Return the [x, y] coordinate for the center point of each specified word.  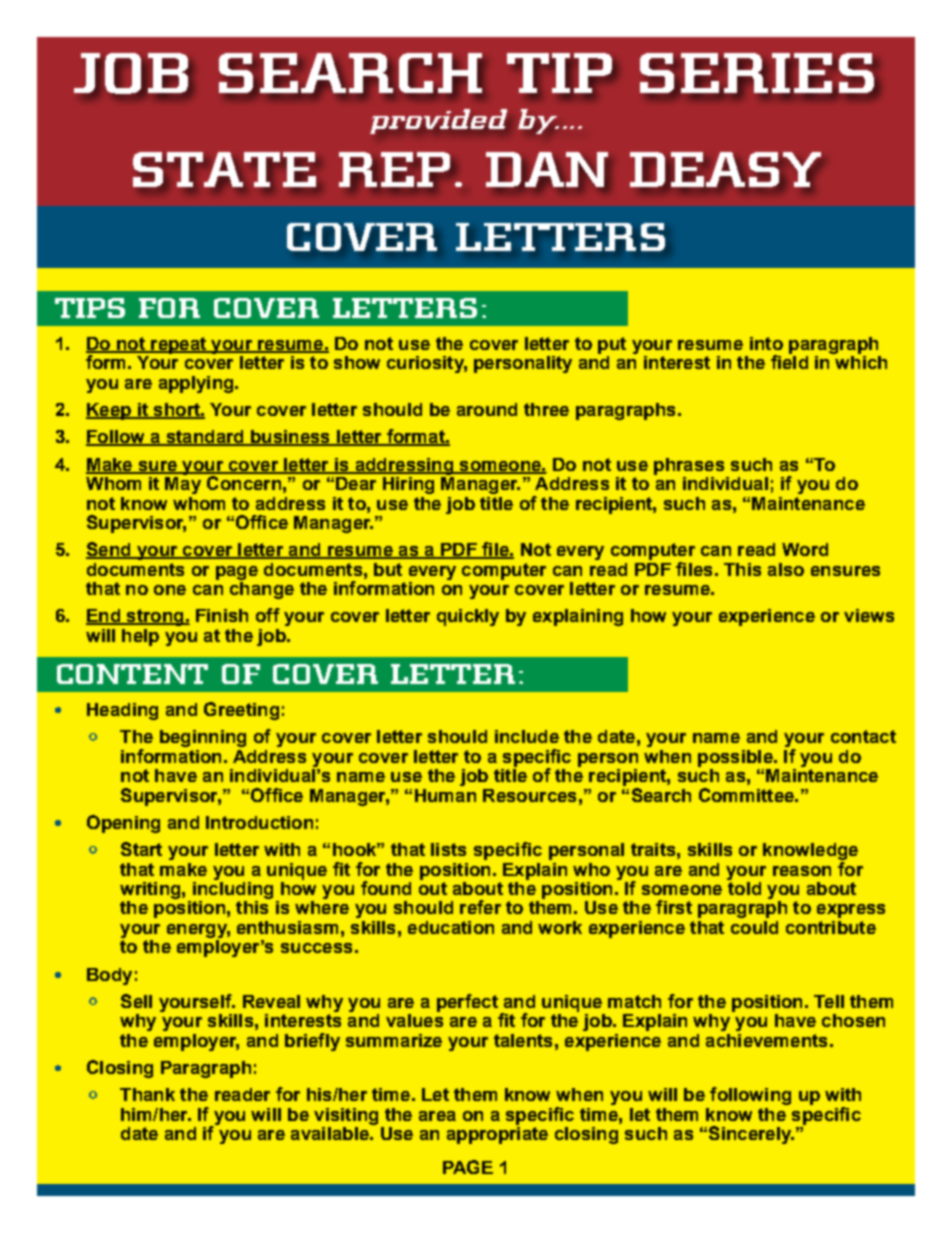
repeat [179, 345]
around [487, 409]
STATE [224, 169]
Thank [147, 1094]
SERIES [757, 73]
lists [448, 849]
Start [141, 849]
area [437, 1116]
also [786, 569]
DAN [547, 169]
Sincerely [751, 1135]
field [789, 361]
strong [155, 617]
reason [802, 871]
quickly [468, 617]
